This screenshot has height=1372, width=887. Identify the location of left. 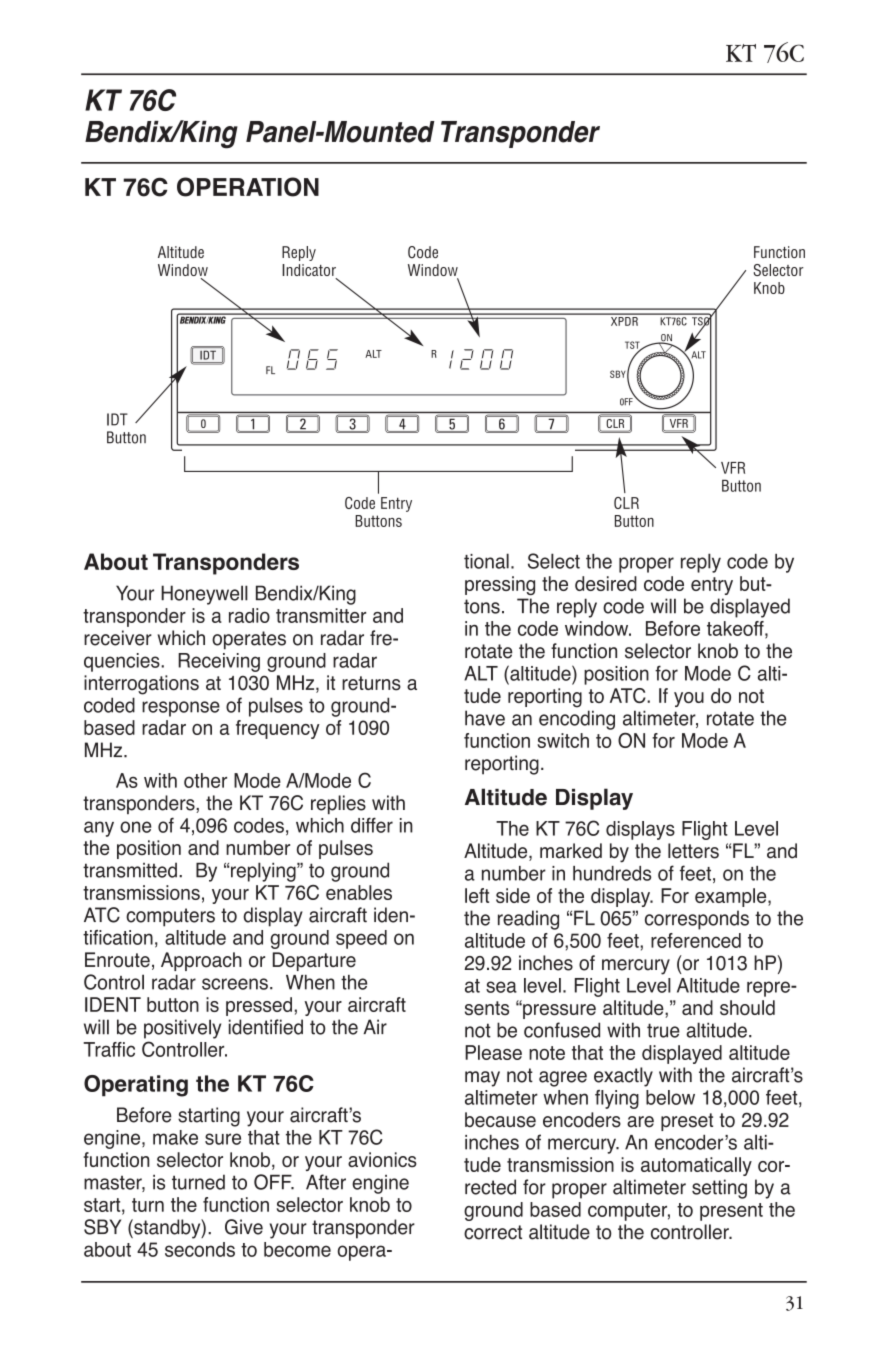
(477, 895).
